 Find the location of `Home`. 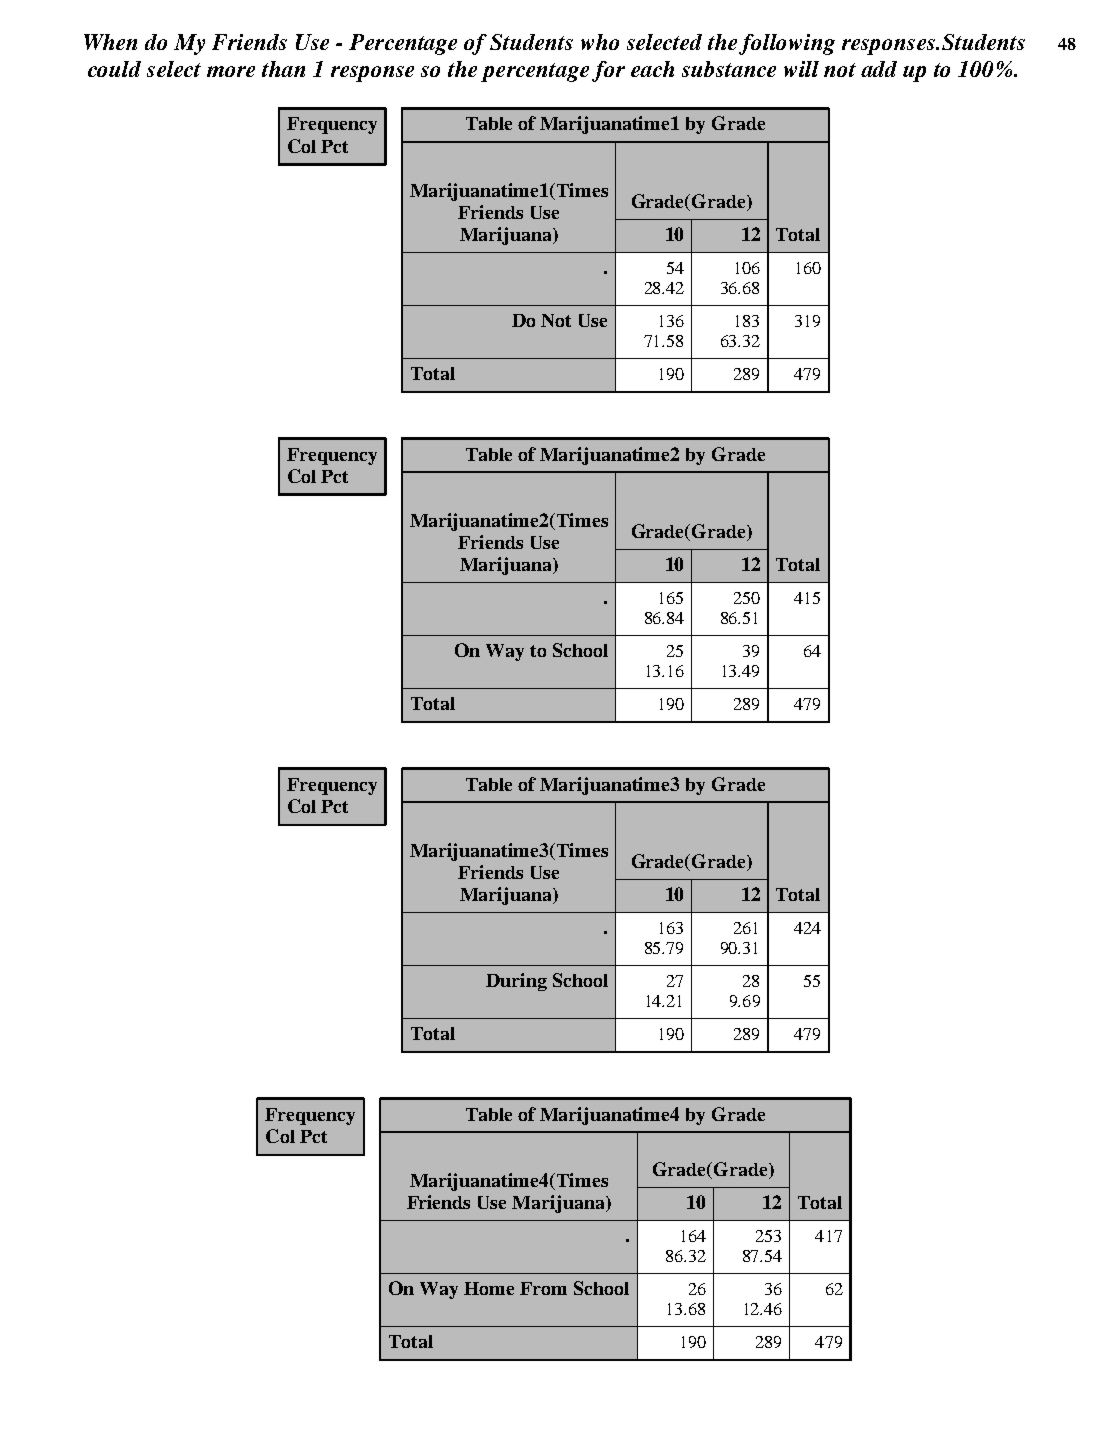

Home is located at coordinates (489, 1288).
